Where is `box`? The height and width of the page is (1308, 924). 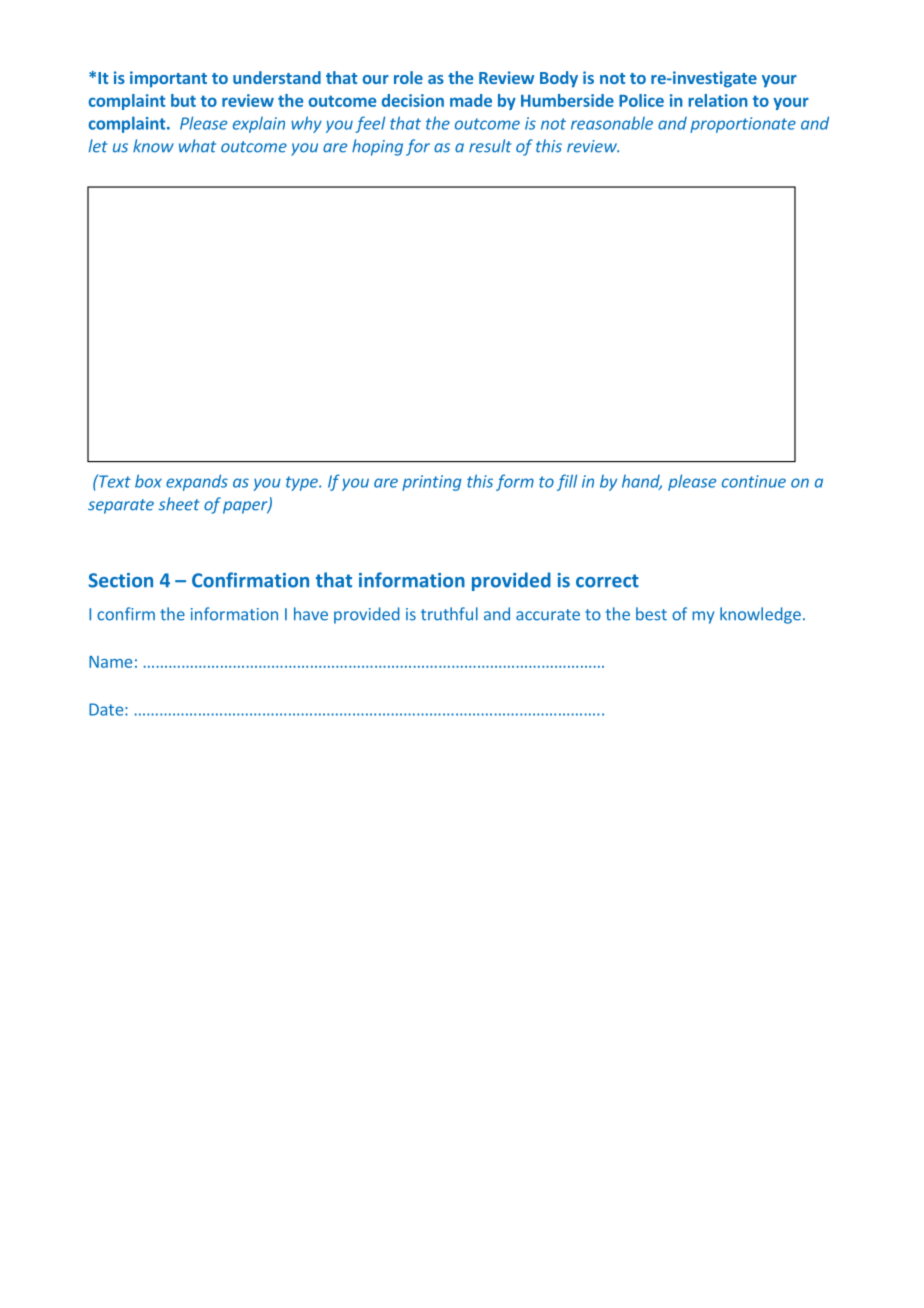
box is located at coordinates (148, 481).
